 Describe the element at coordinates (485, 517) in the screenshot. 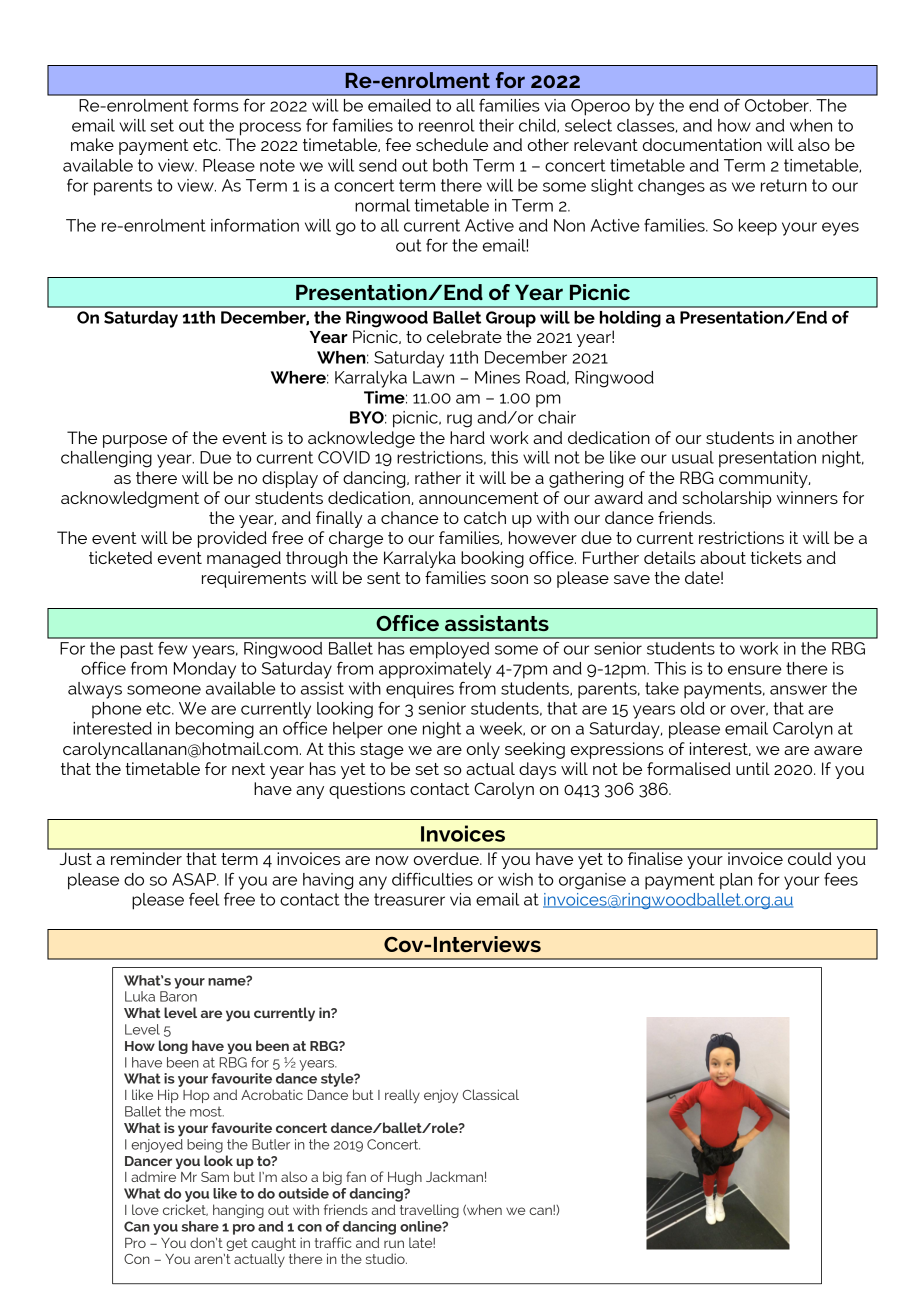

I see `catch` at that location.
